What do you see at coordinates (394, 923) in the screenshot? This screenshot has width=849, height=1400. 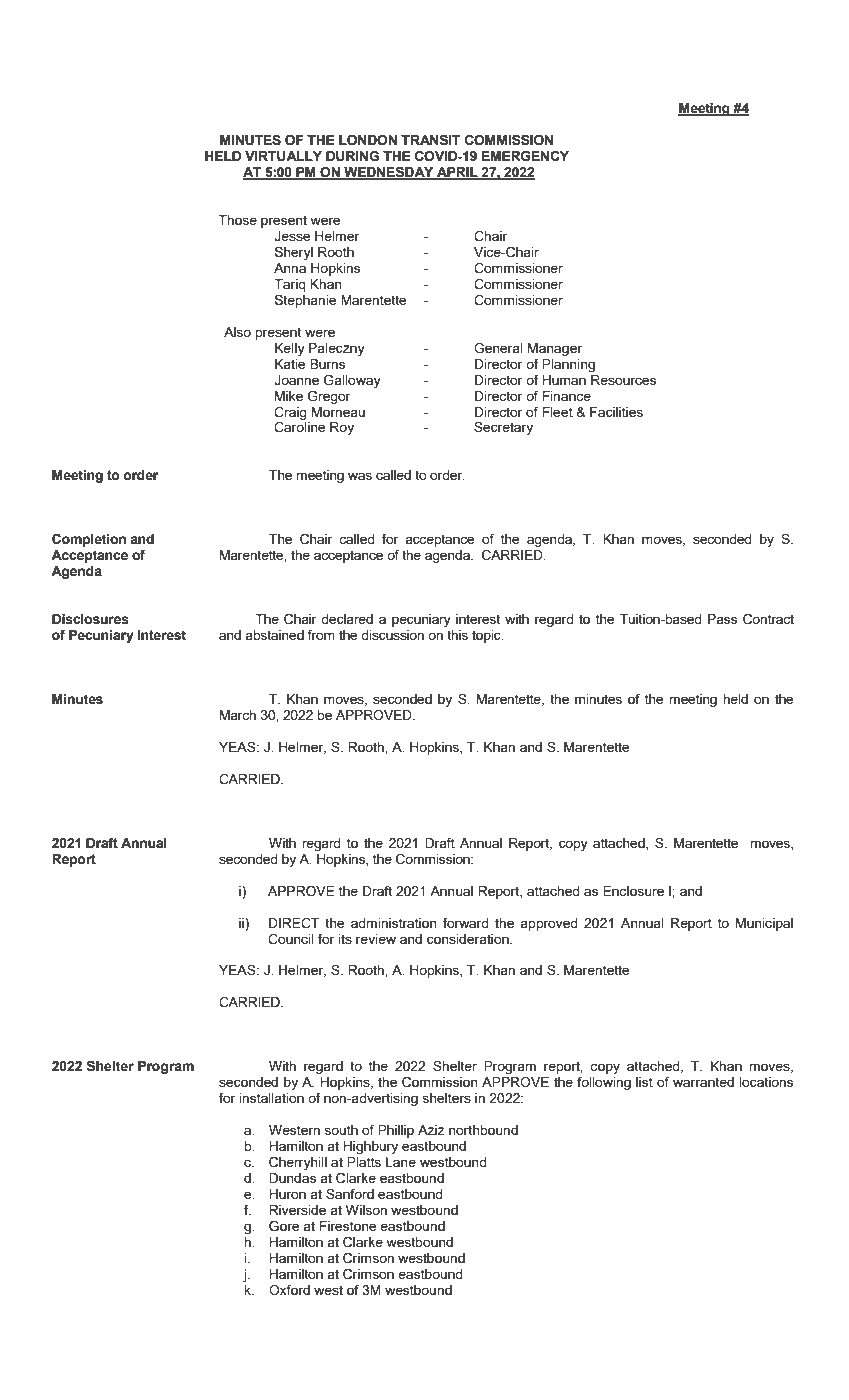 I see `administration` at bounding box center [394, 923].
